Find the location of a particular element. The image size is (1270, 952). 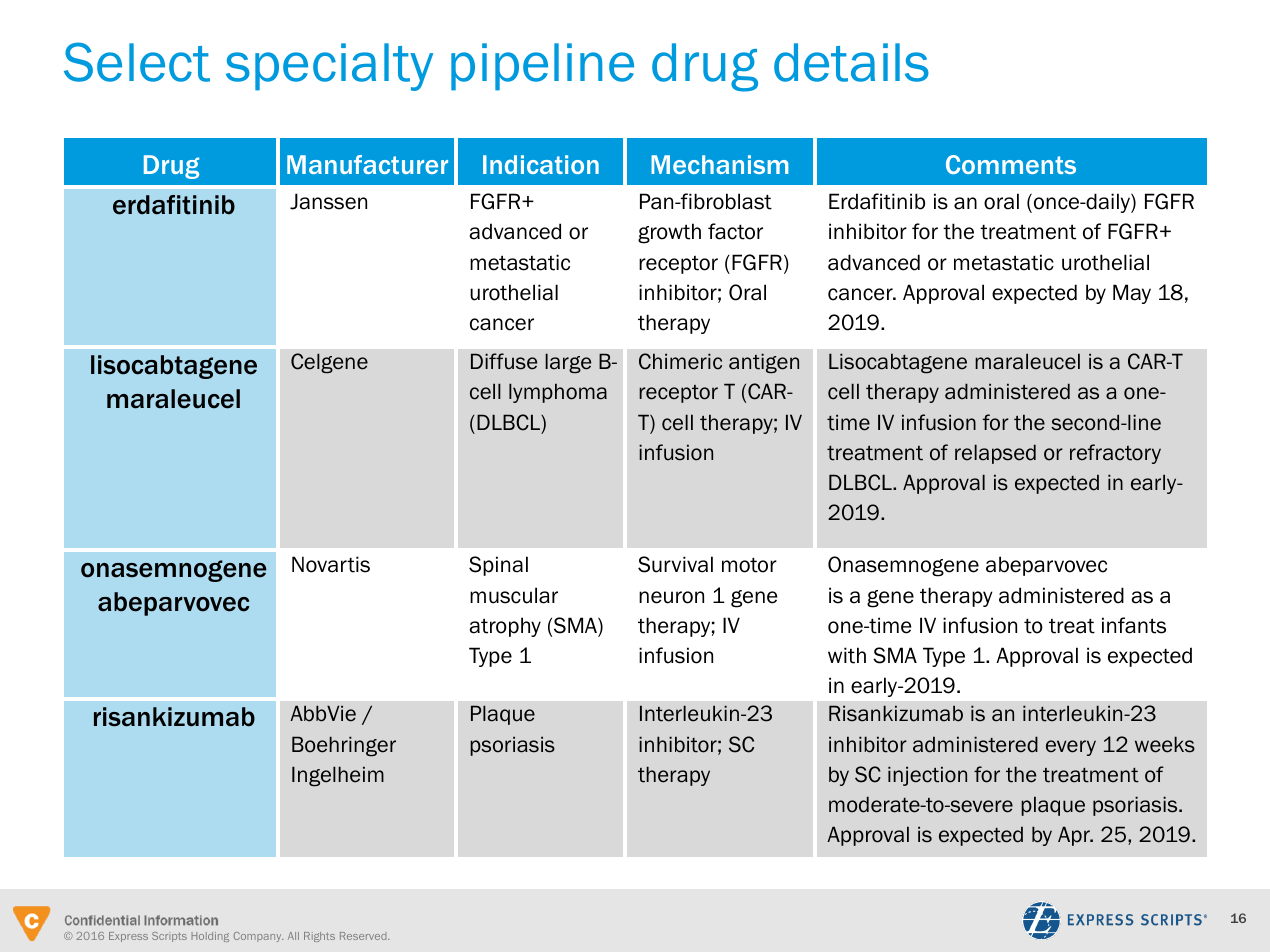

Chimeric is located at coordinates (680, 361).
